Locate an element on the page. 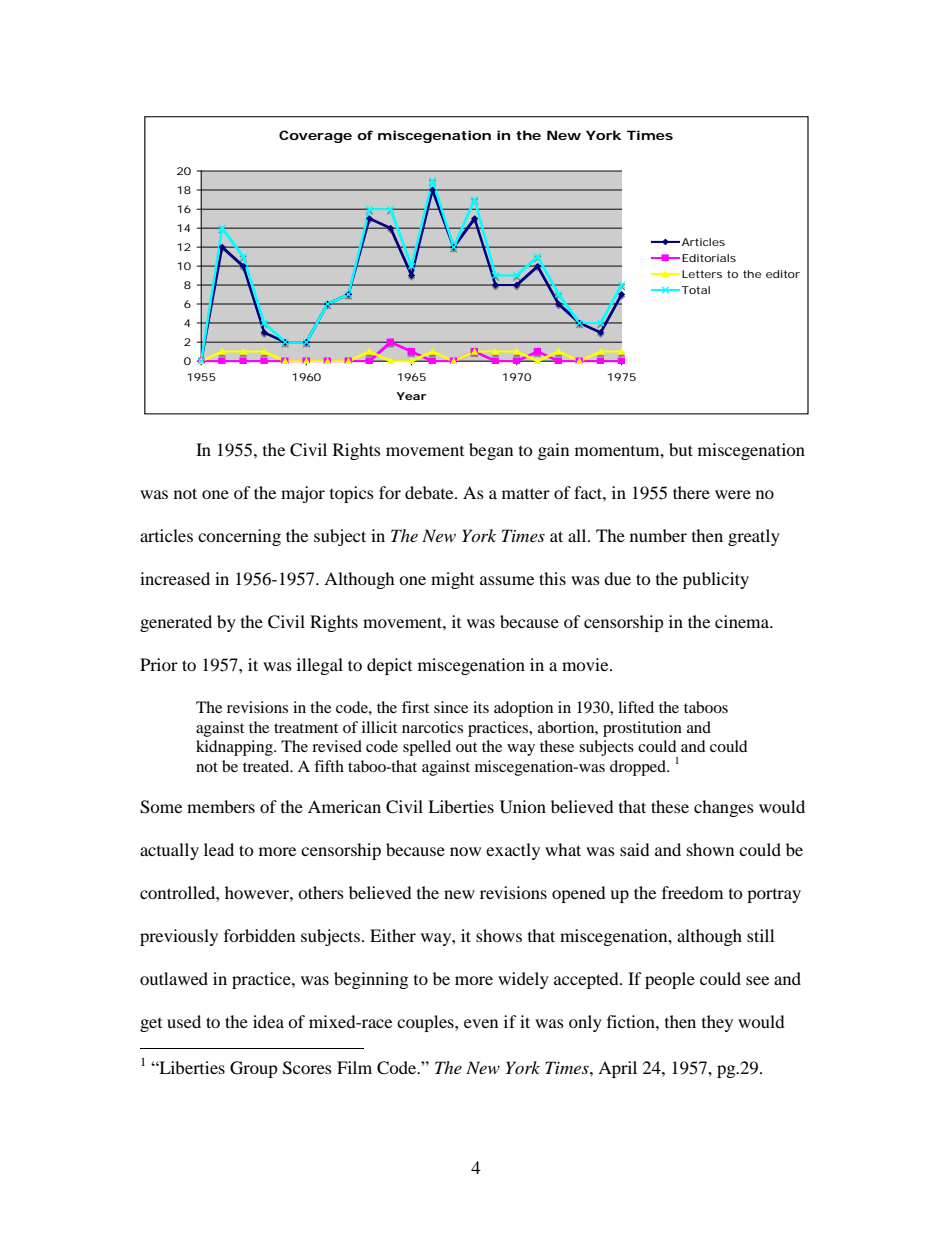  lead is located at coordinates (219, 849).
